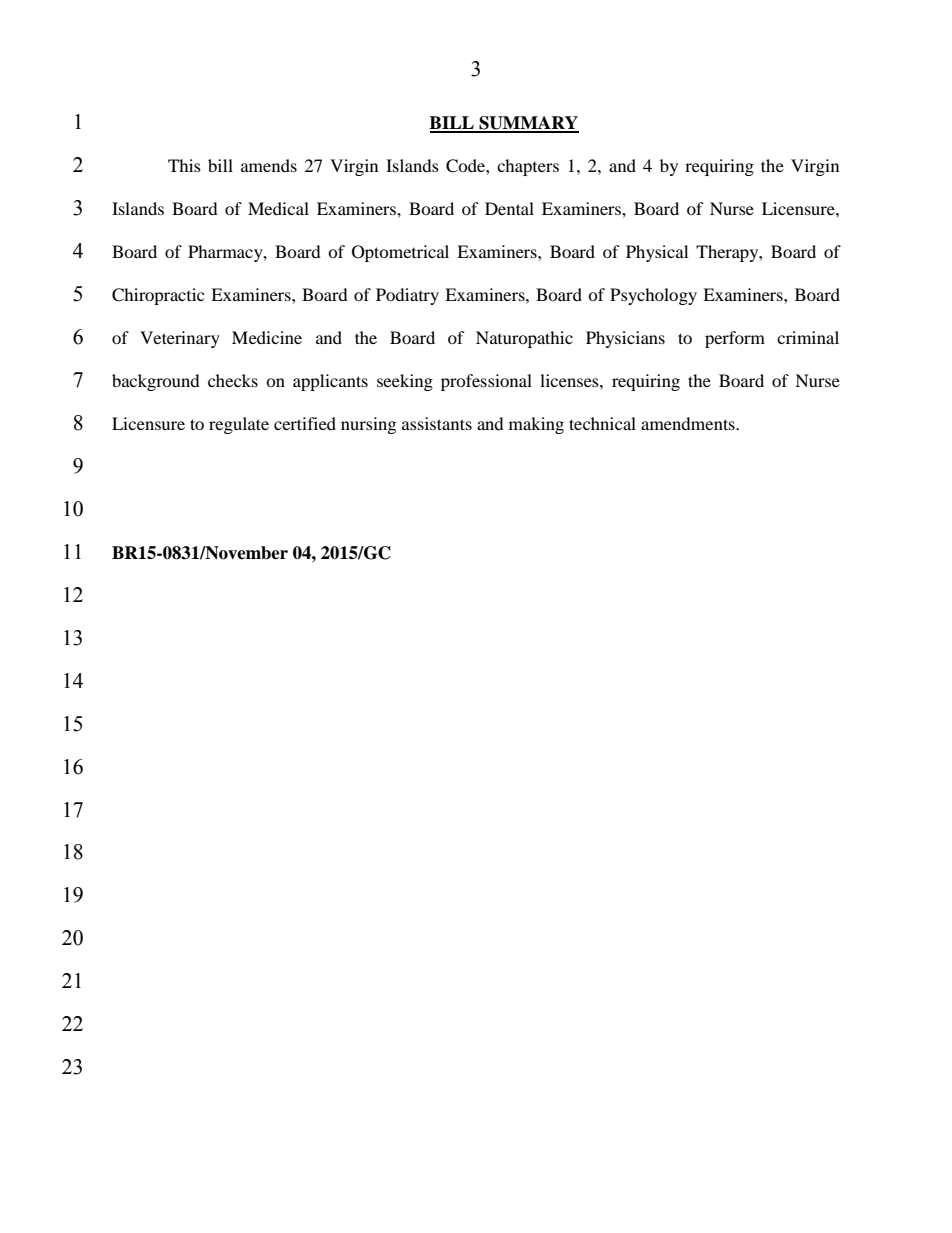 This screenshot has height=1233, width=952. I want to click on assistants, so click(437, 423).
